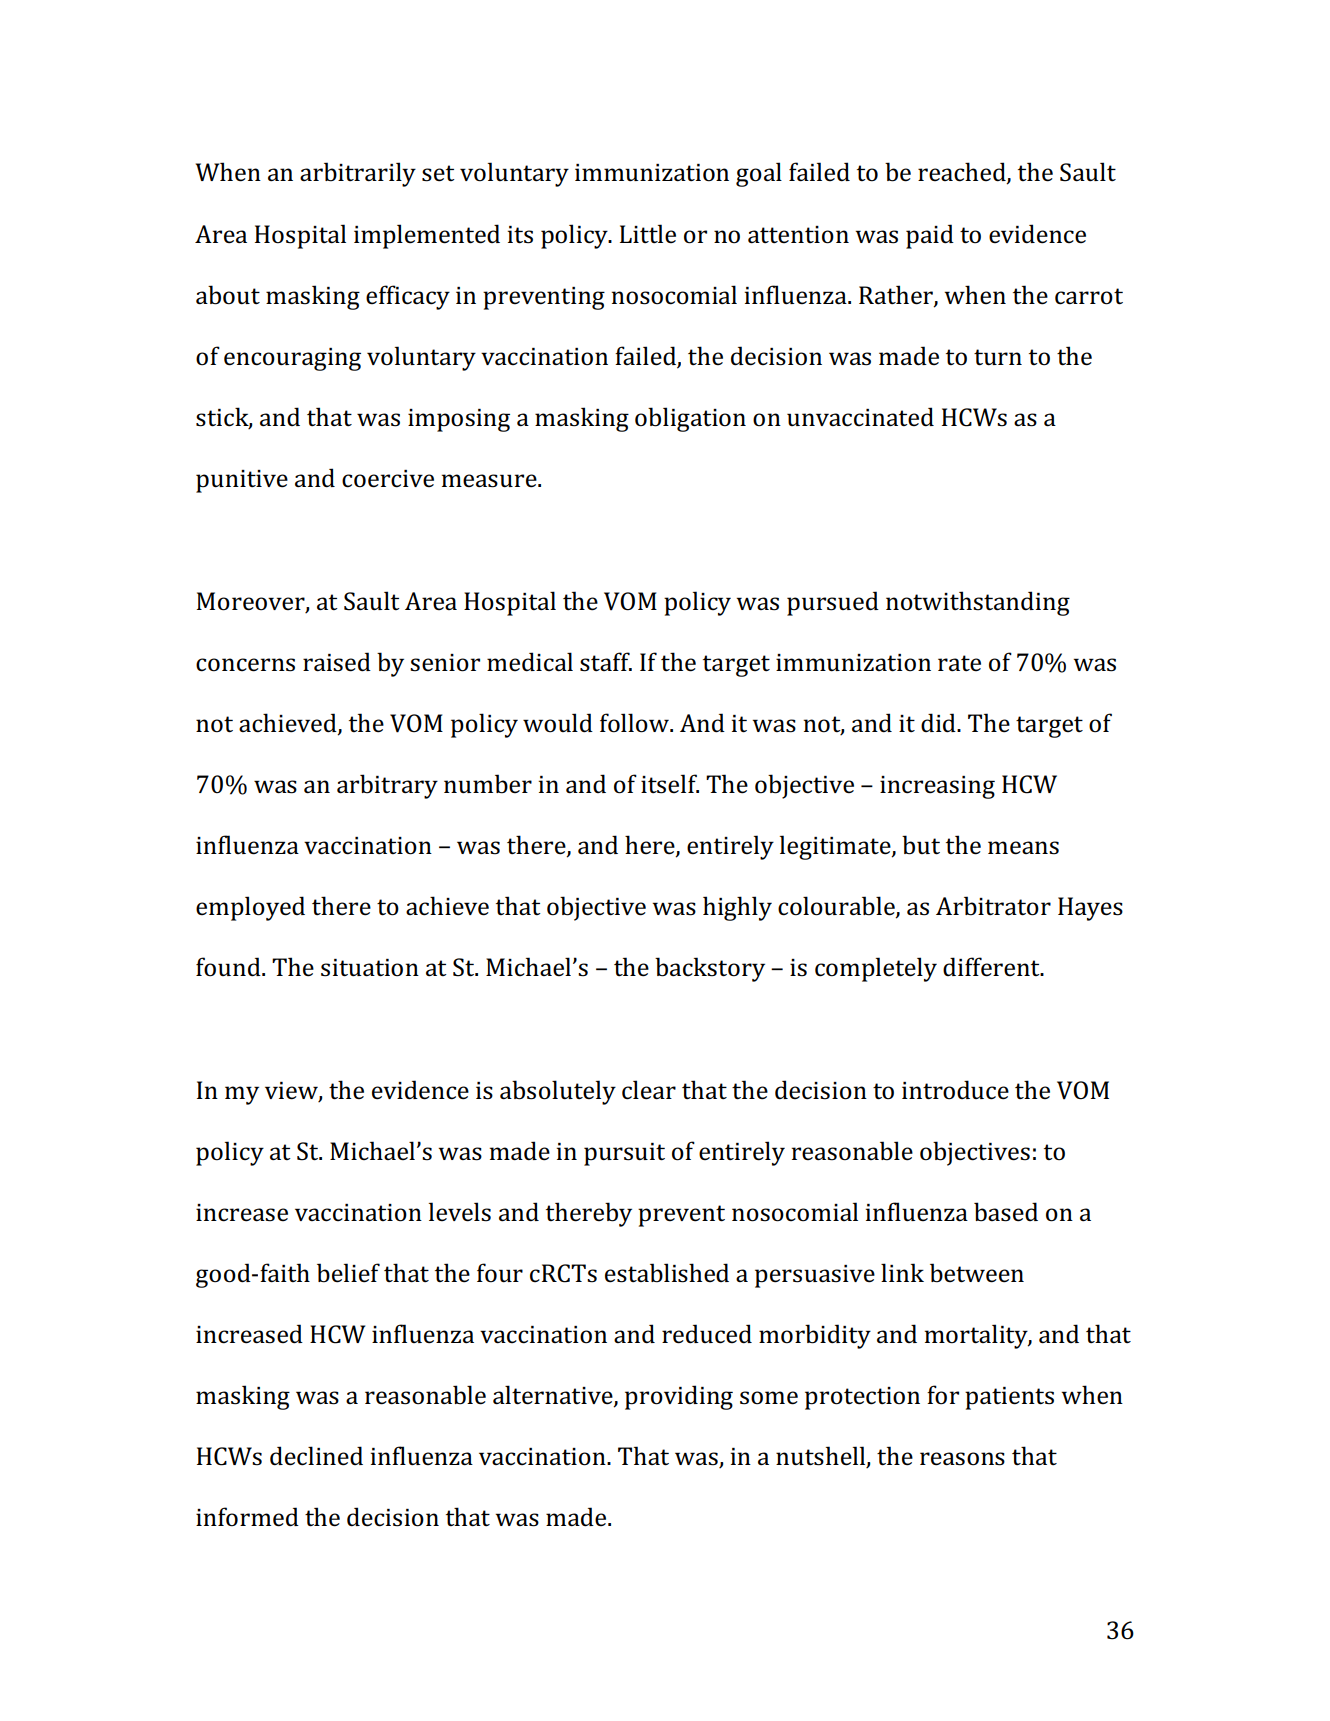 The height and width of the page is (1721, 1330). I want to click on arbitrarily, so click(358, 174).
